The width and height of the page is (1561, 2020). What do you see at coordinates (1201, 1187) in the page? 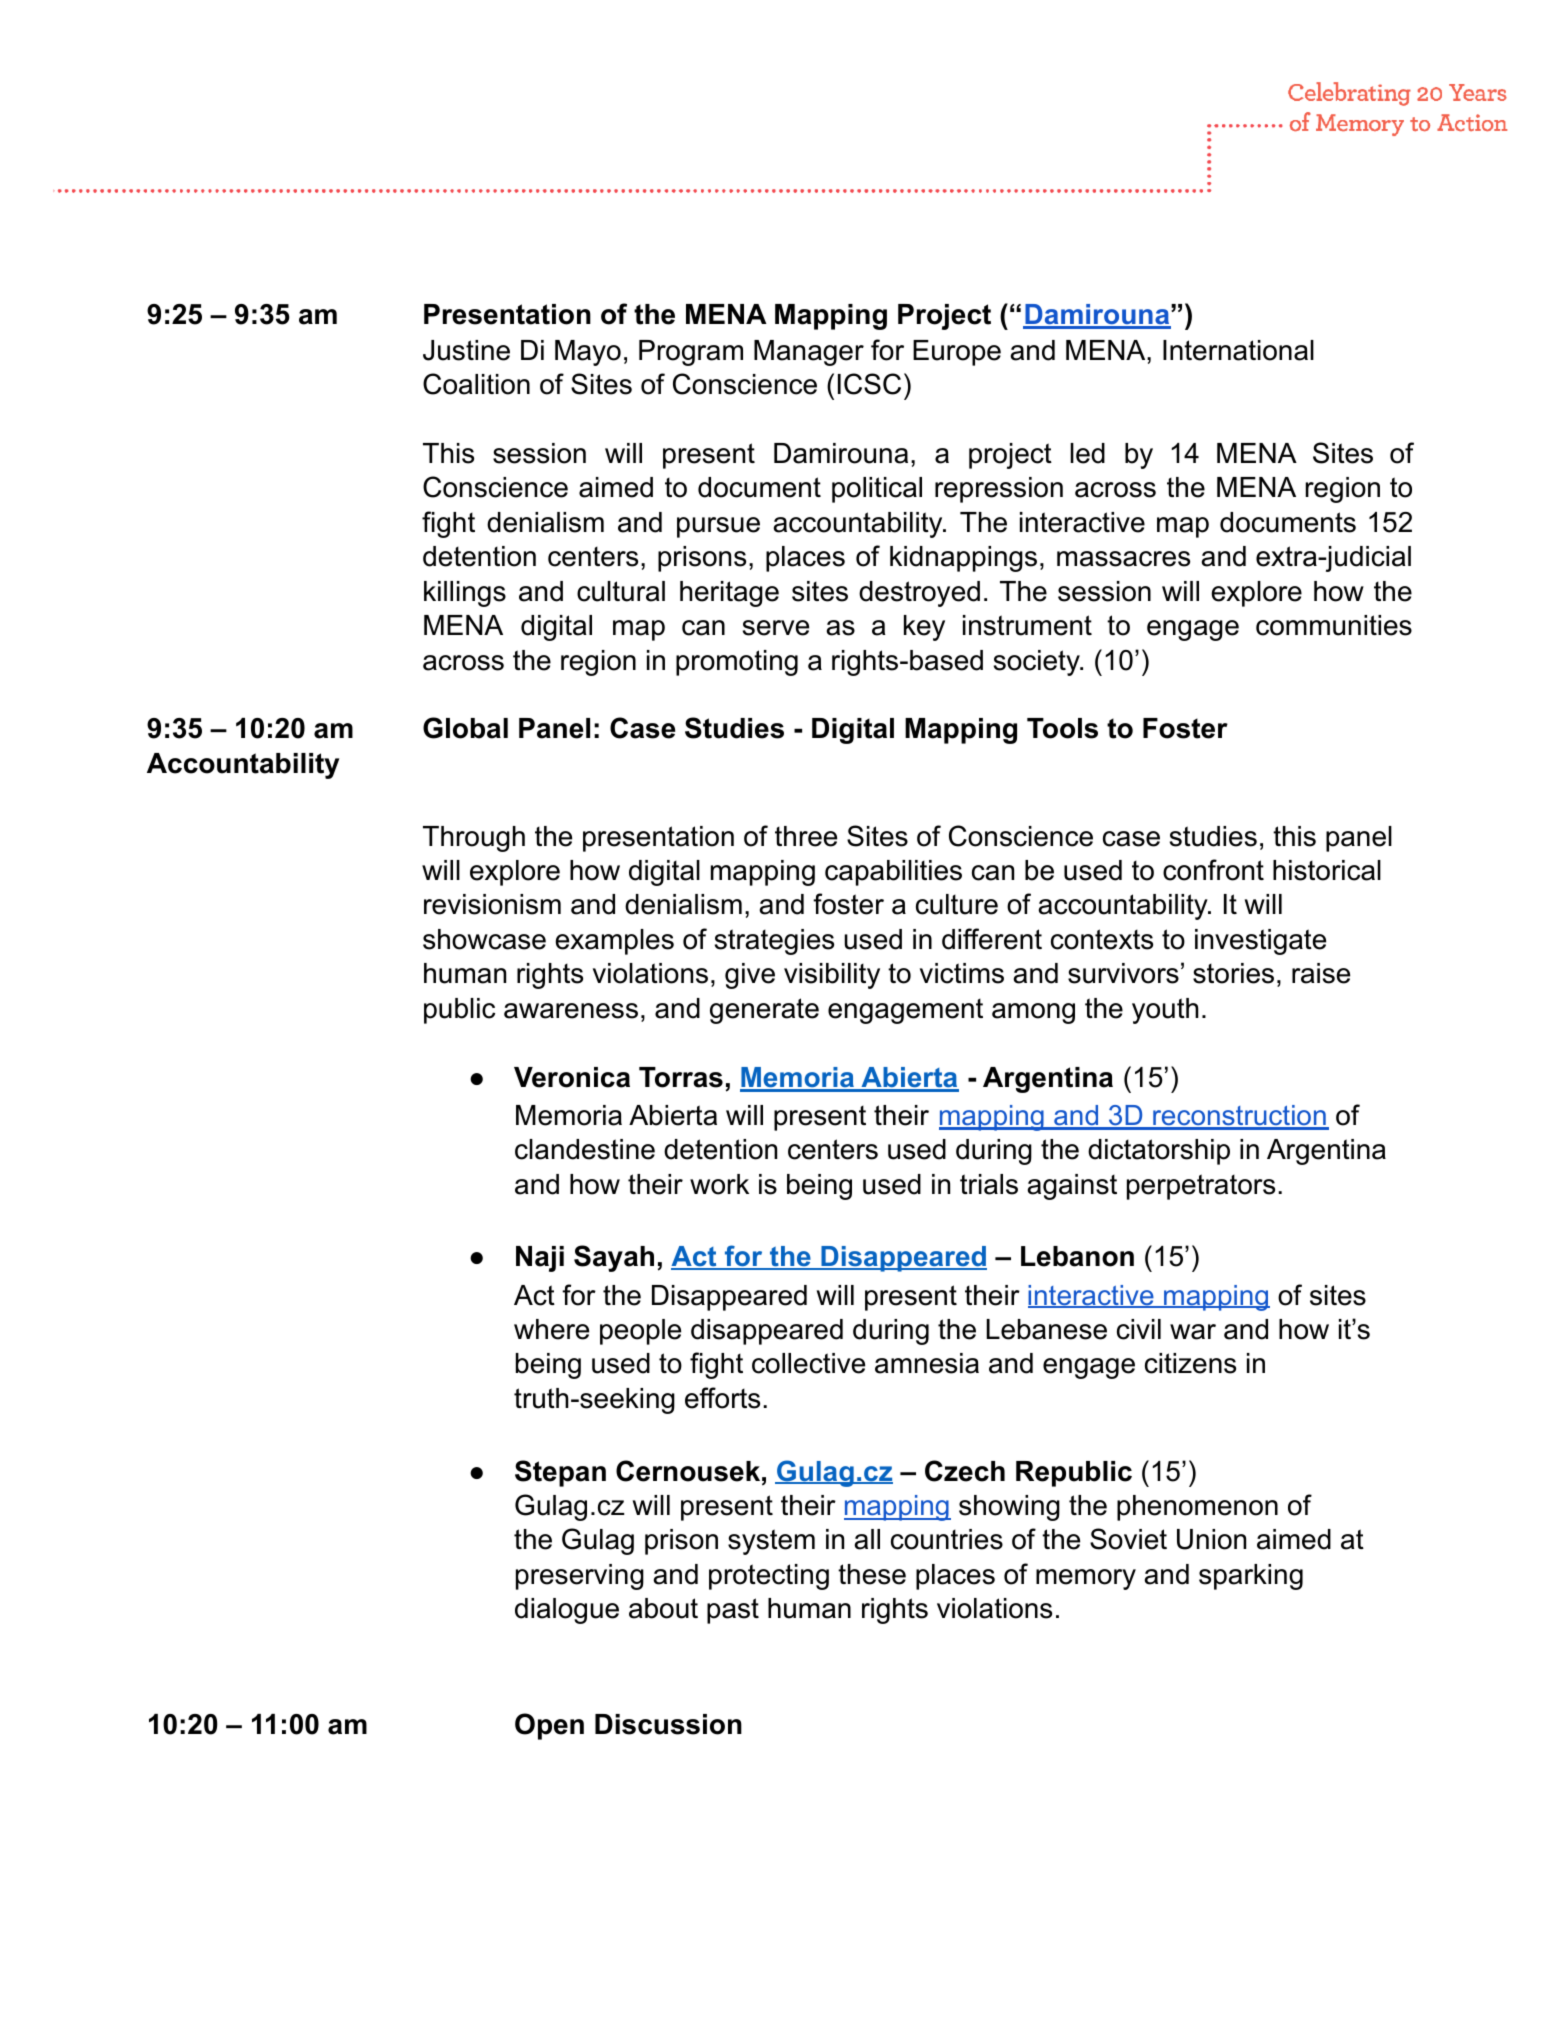
I see `perpetrators` at bounding box center [1201, 1187].
